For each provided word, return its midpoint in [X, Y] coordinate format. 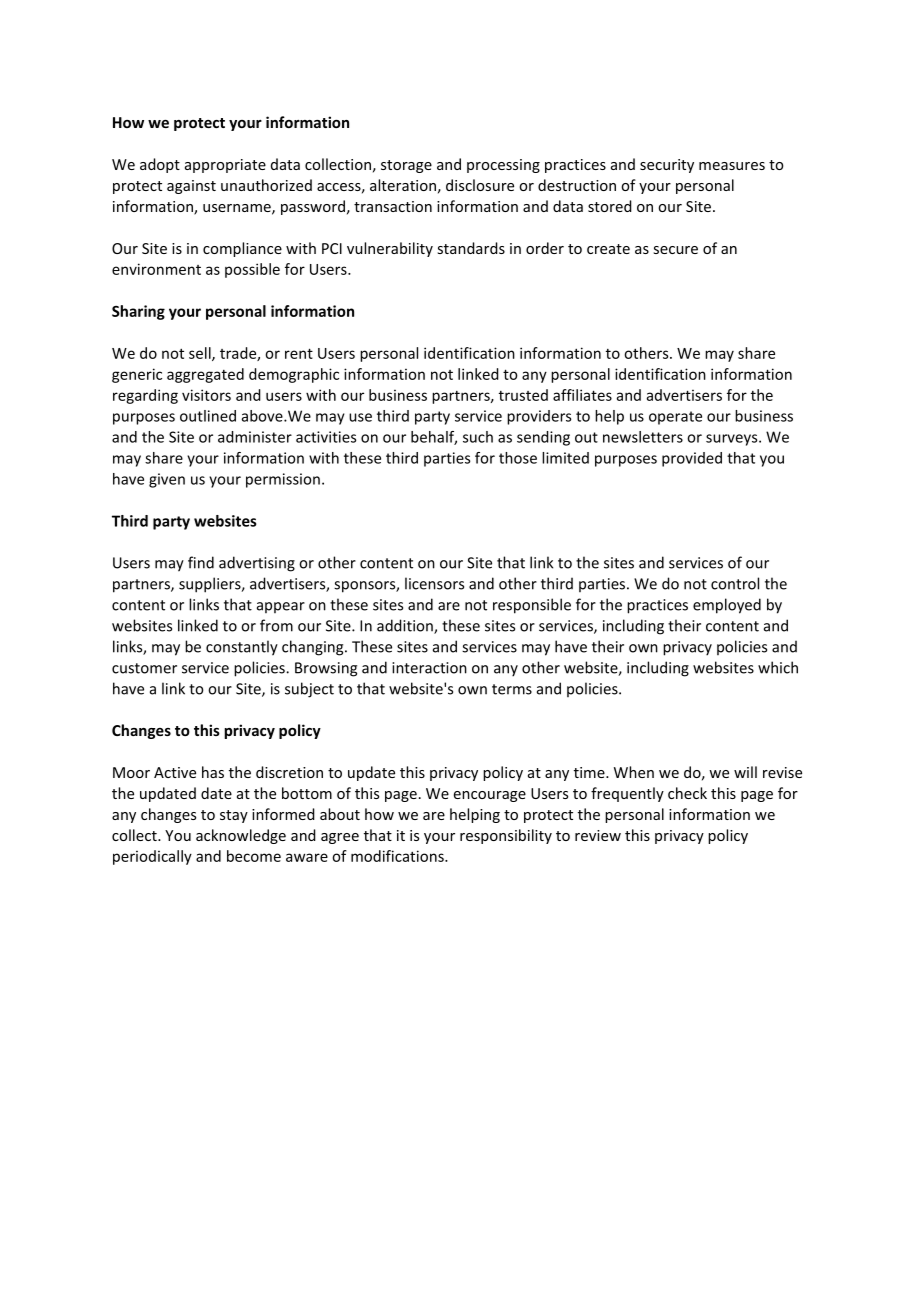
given [167, 480]
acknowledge [241, 836]
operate [675, 418]
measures [732, 166]
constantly [242, 648]
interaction [429, 668]
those [518, 458]
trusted [523, 395]
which [778, 667]
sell [201, 354]
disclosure [480, 185]
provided [692, 459]
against [191, 187]
